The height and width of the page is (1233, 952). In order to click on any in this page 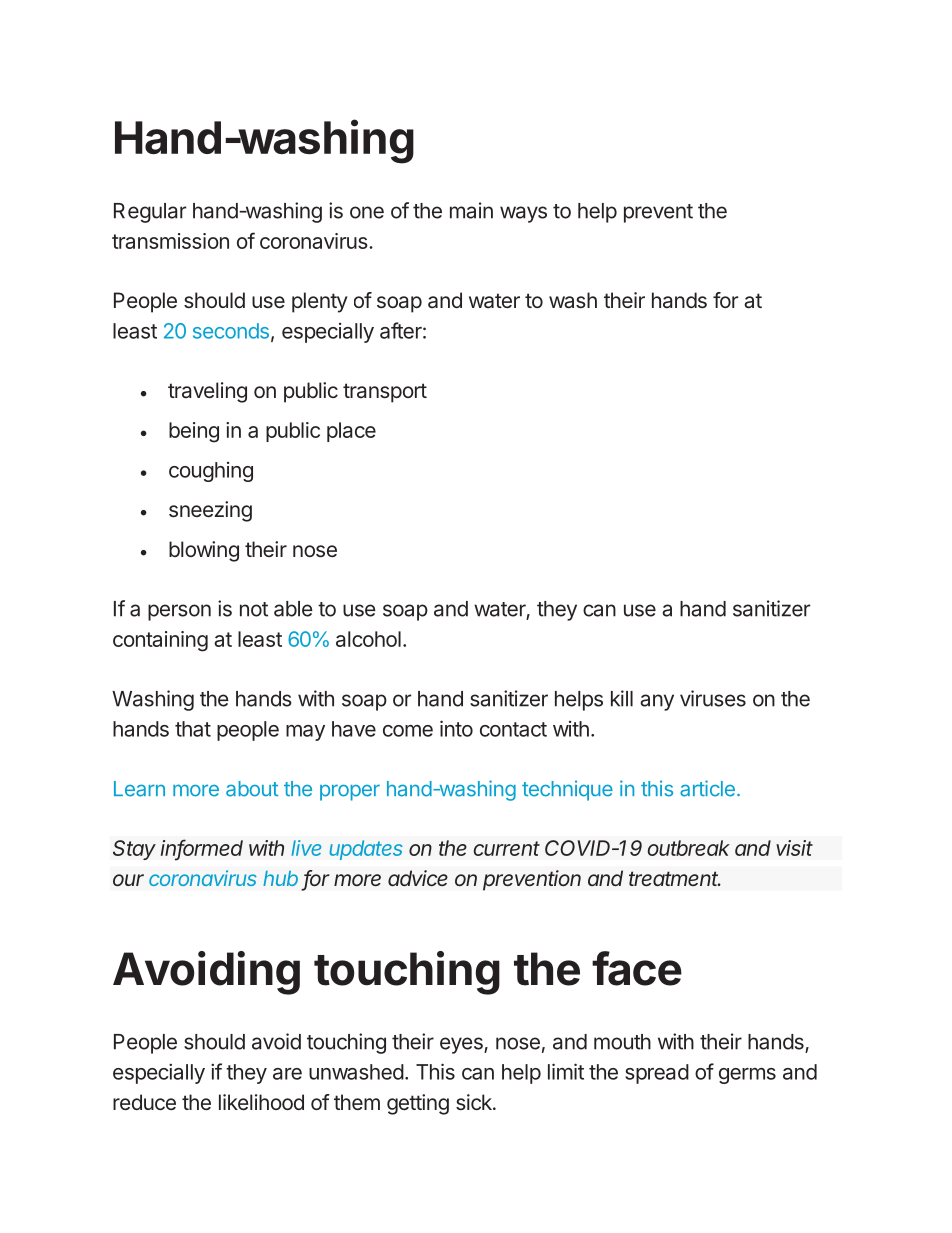, I will do `click(657, 702)`.
